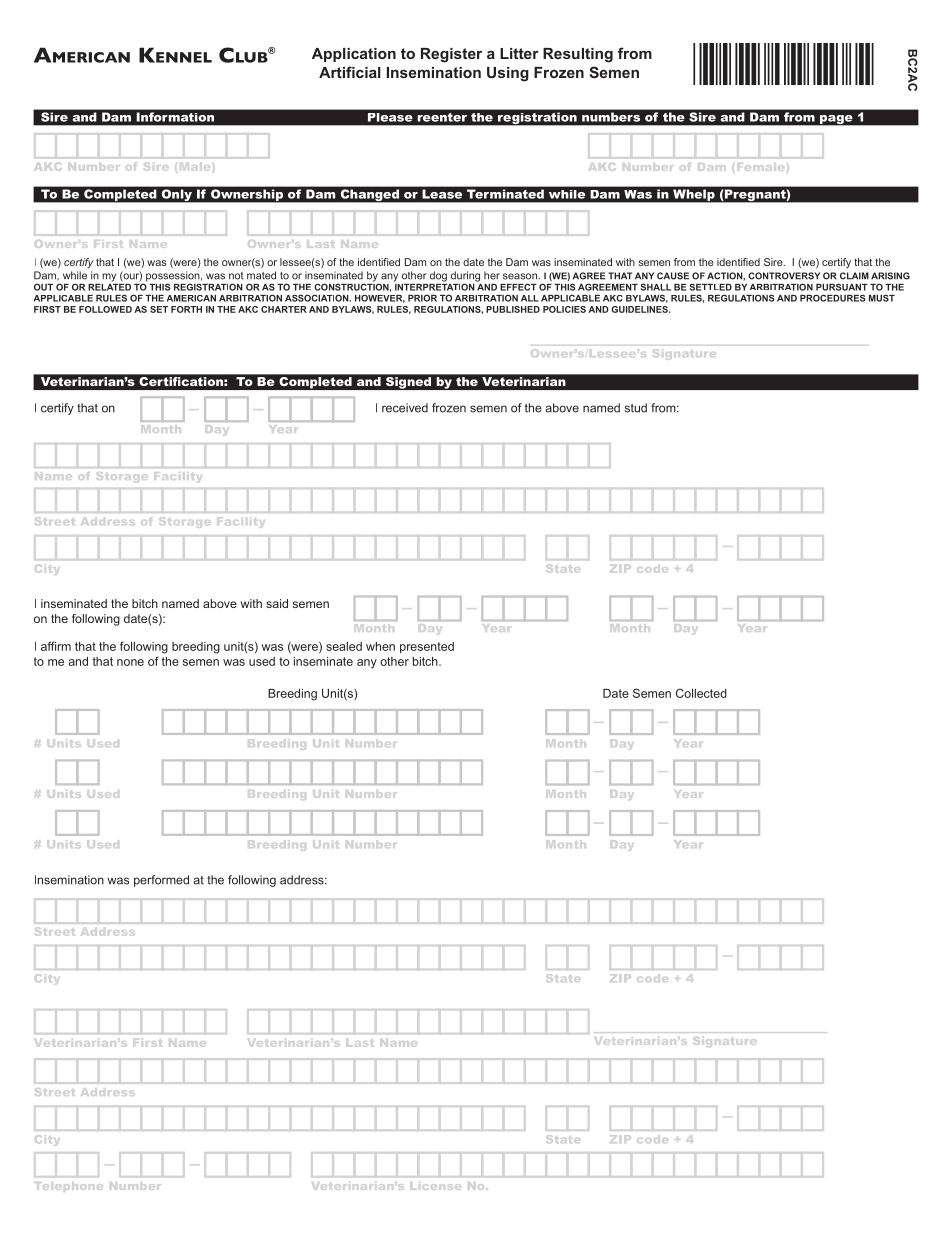 The height and width of the screenshot is (1233, 952). What do you see at coordinates (434, 286) in the screenshot?
I see `interpretation` at bounding box center [434, 286].
